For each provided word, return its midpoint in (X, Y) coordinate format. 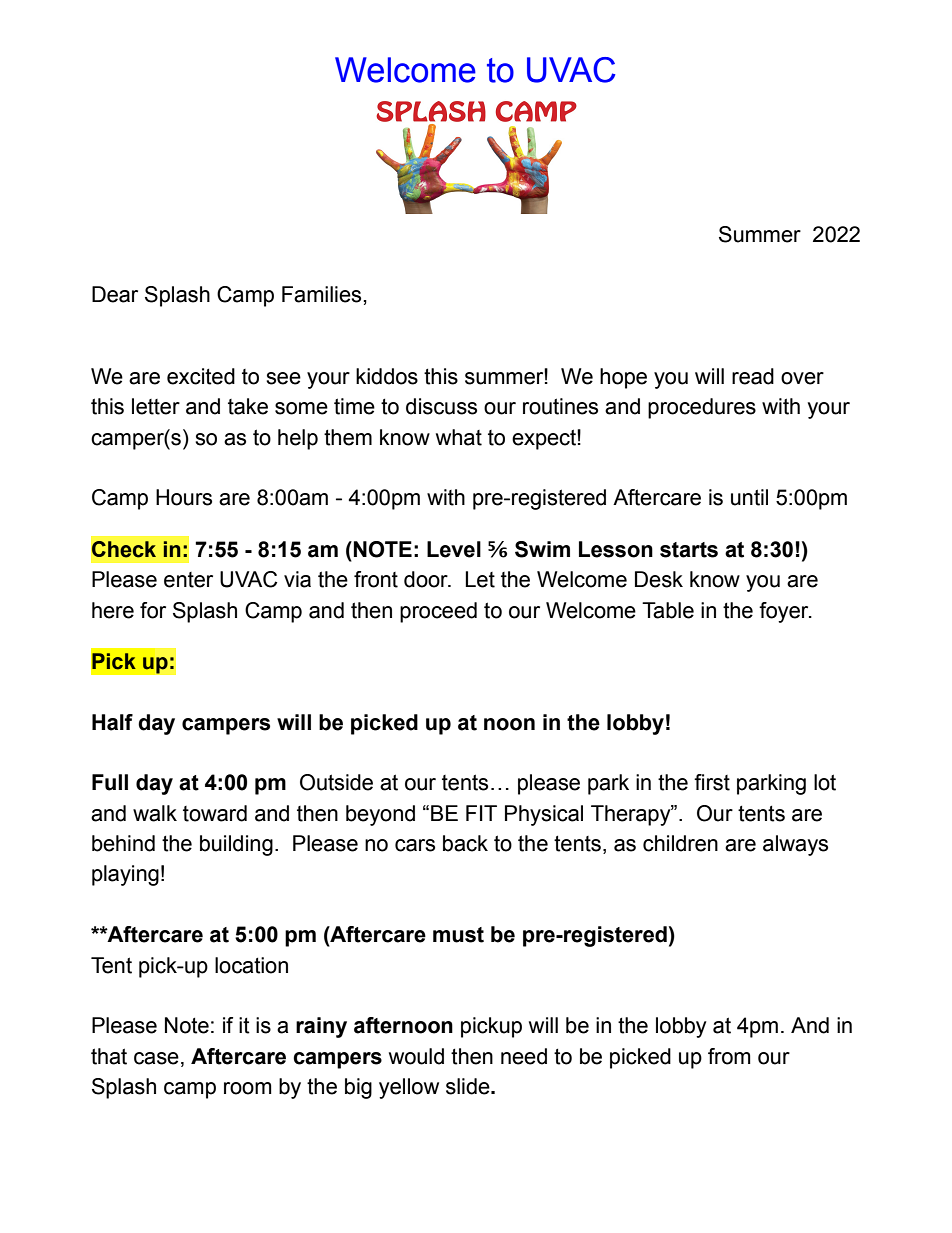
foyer (785, 612)
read (753, 376)
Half (112, 722)
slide (469, 1086)
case (156, 1058)
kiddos (387, 376)
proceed (438, 612)
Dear (115, 294)
